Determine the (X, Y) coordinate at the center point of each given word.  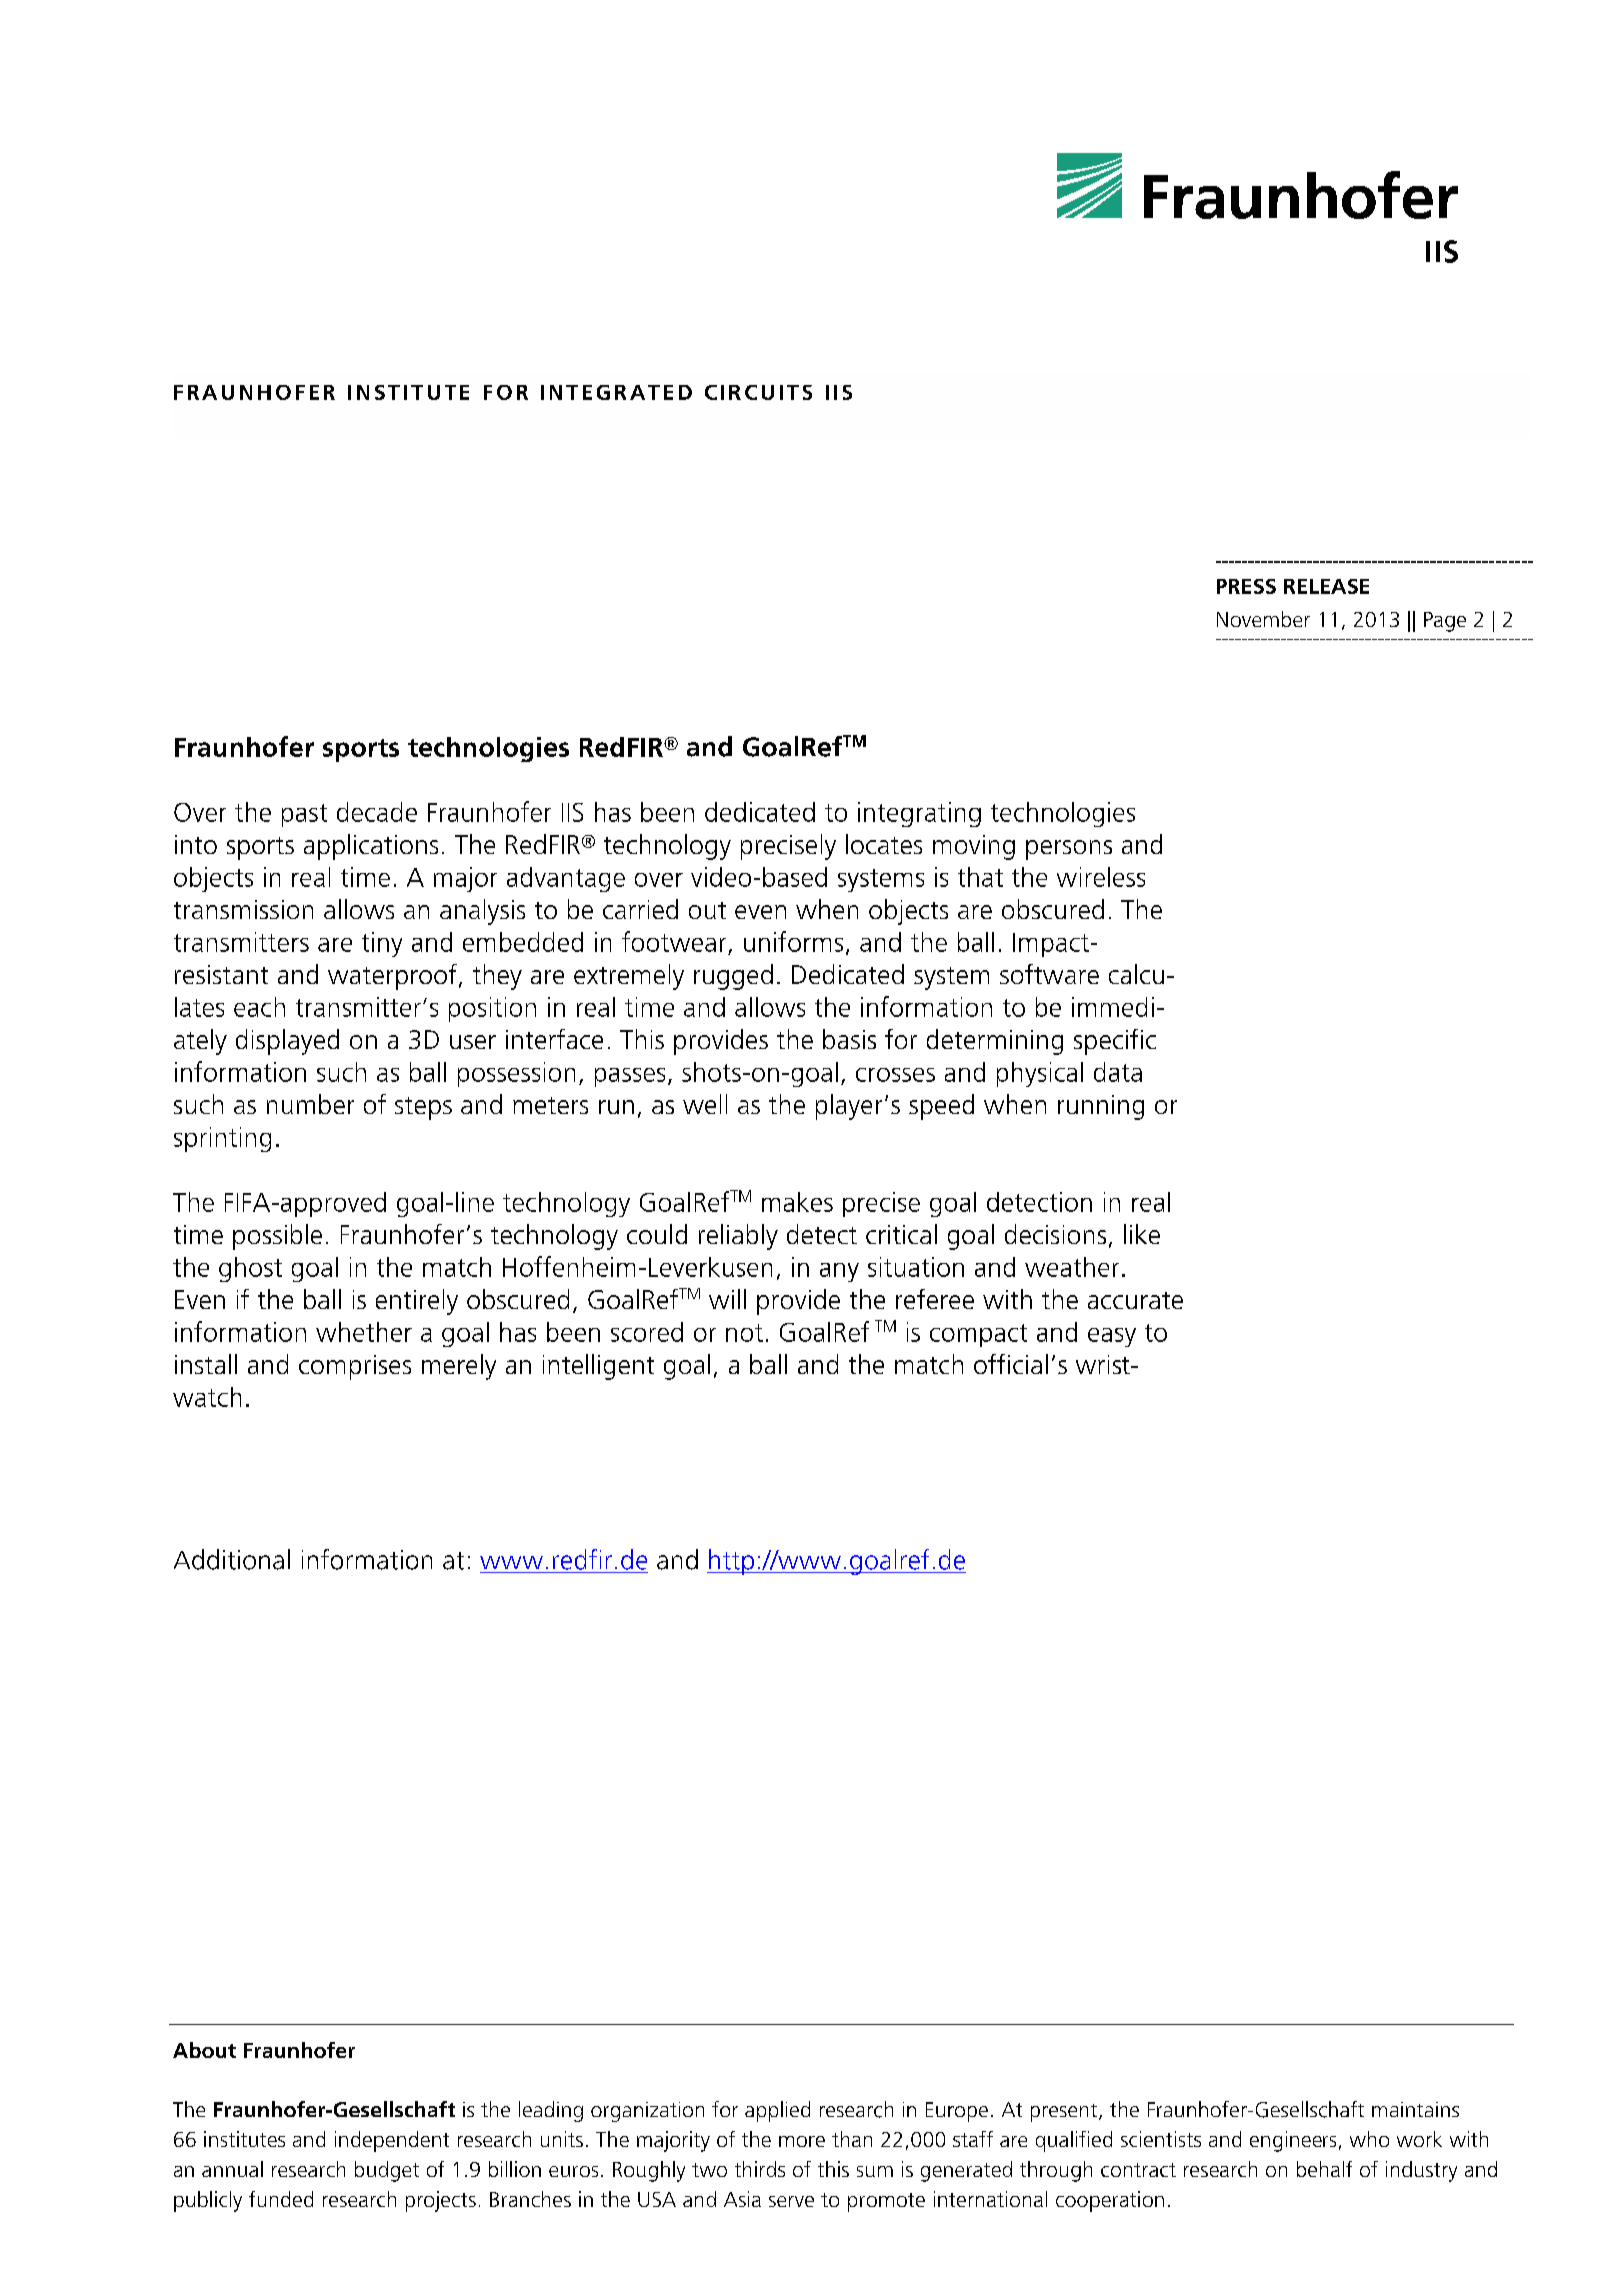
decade (377, 812)
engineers (1293, 2141)
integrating (919, 814)
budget (387, 2171)
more (802, 2141)
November (1263, 619)
